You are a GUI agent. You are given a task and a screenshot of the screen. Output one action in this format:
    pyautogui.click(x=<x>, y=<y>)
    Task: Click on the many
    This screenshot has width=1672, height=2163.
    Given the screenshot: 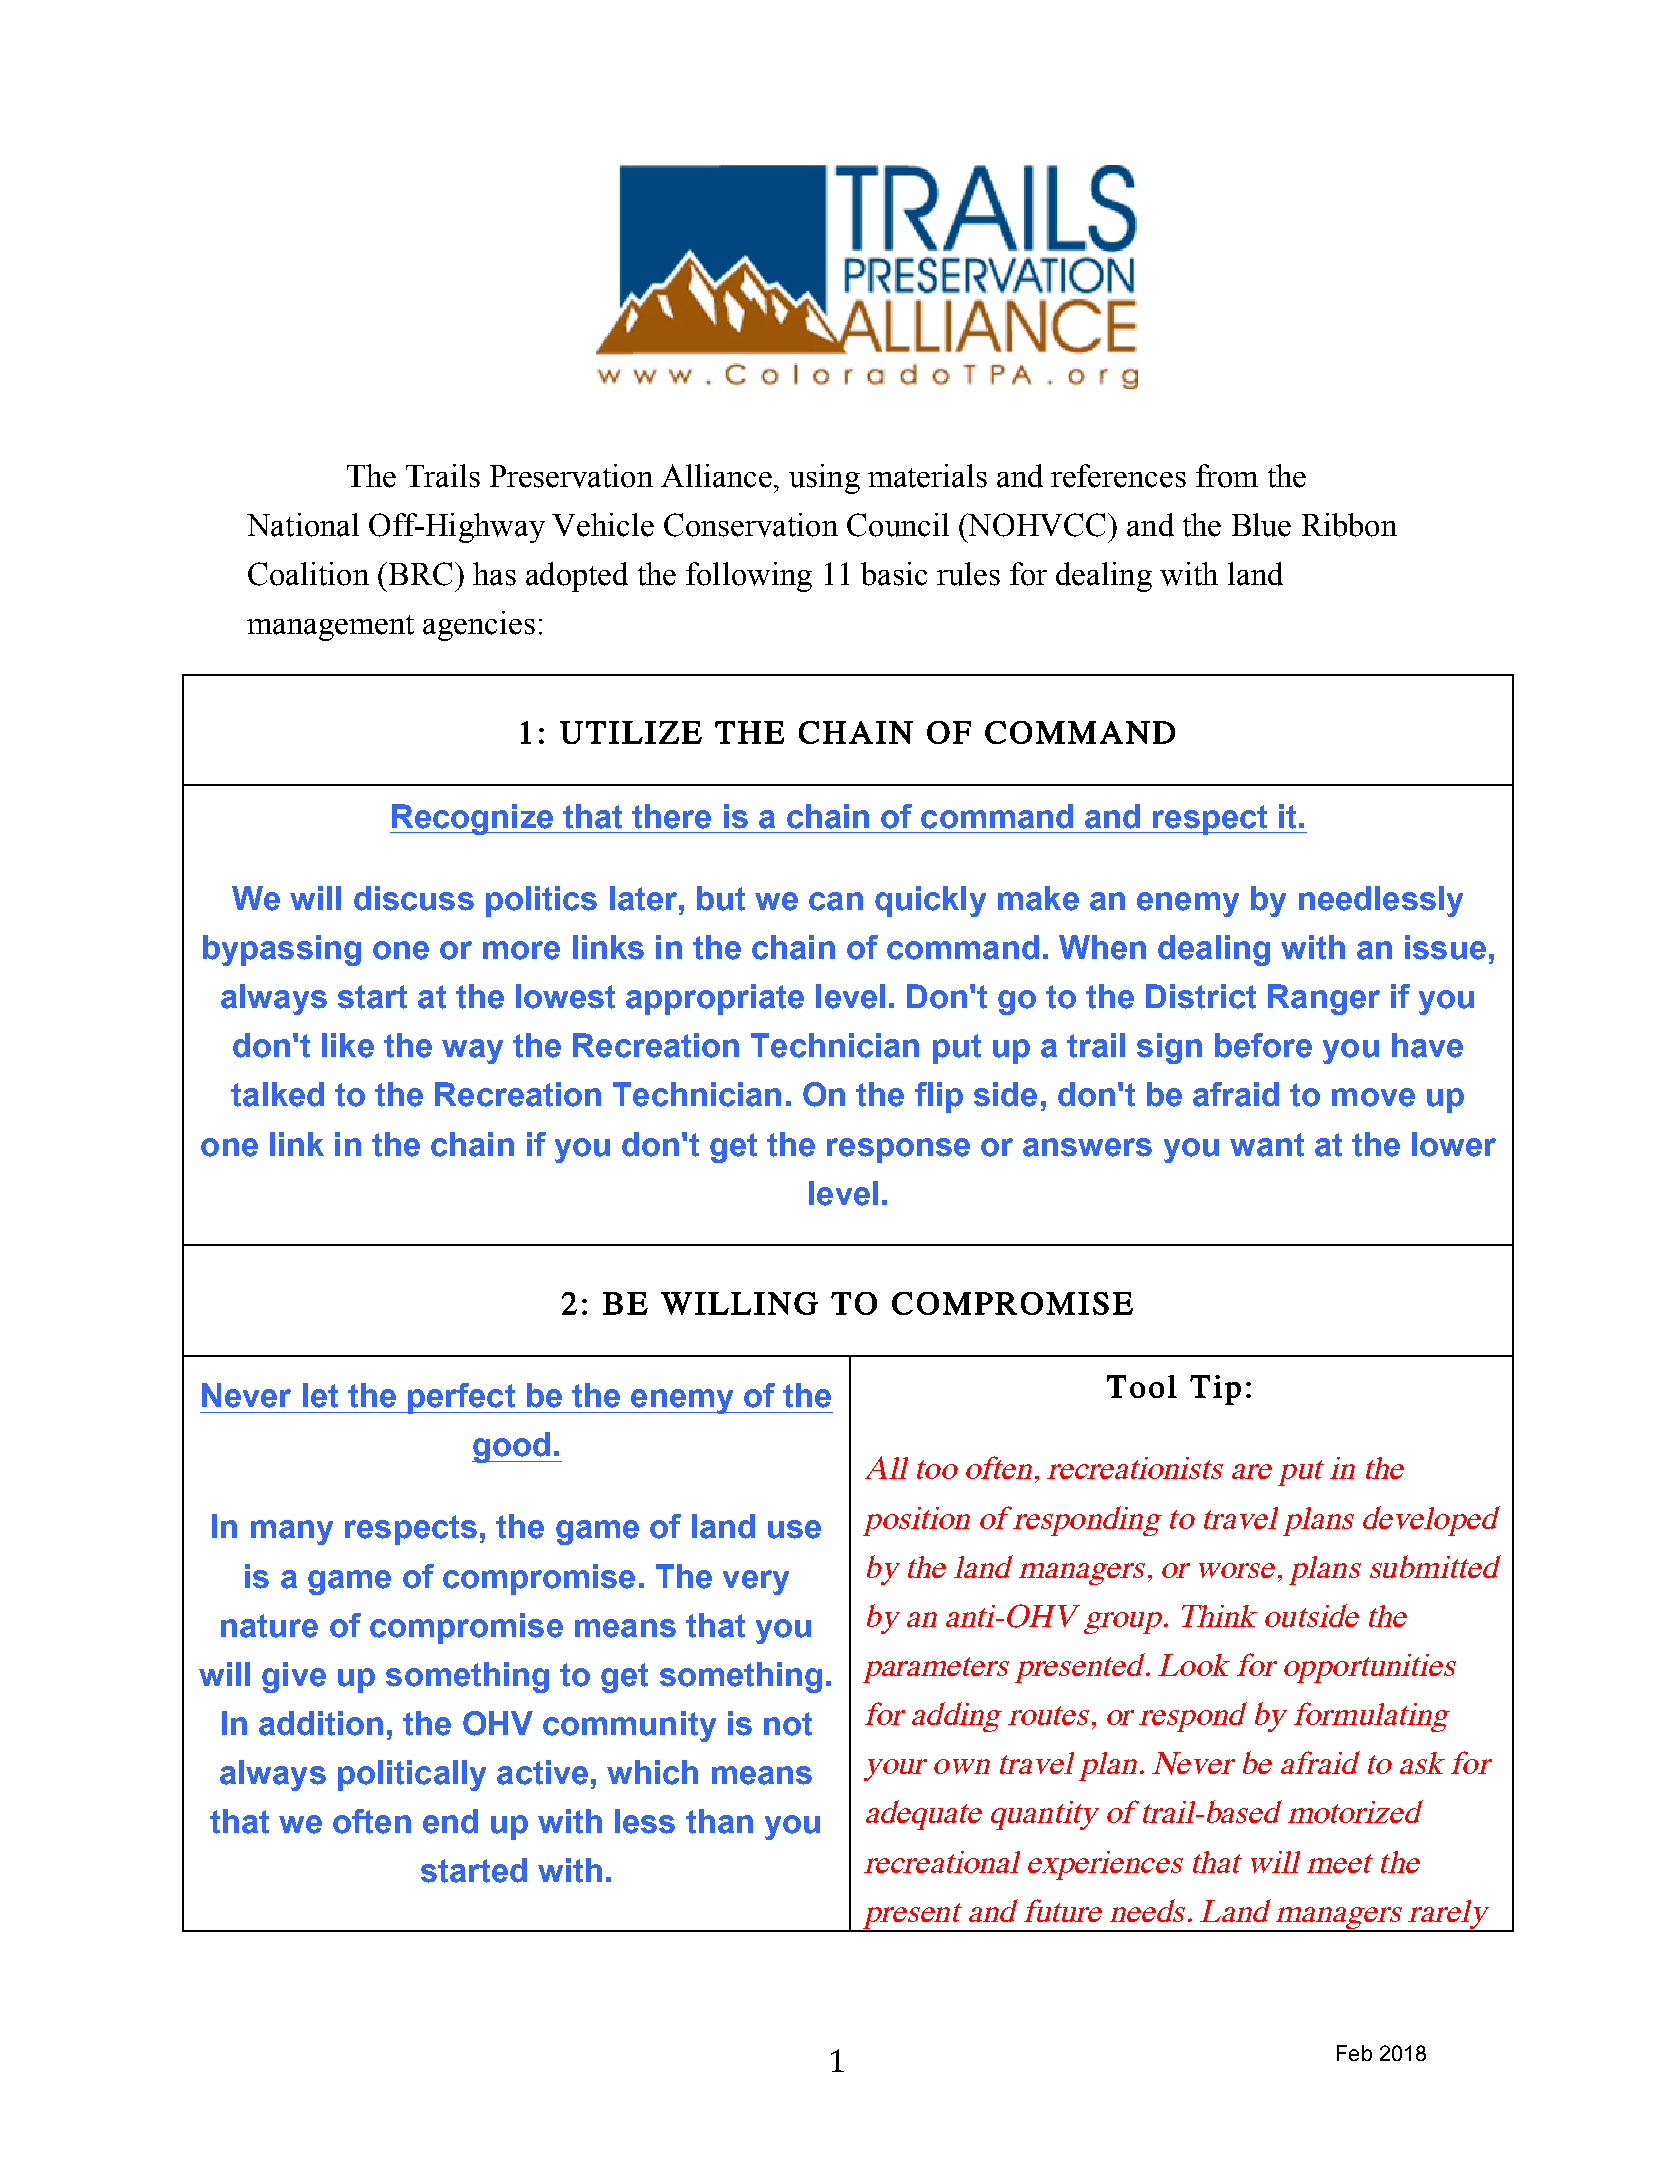 What is the action you would take?
    pyautogui.click(x=292, y=1532)
